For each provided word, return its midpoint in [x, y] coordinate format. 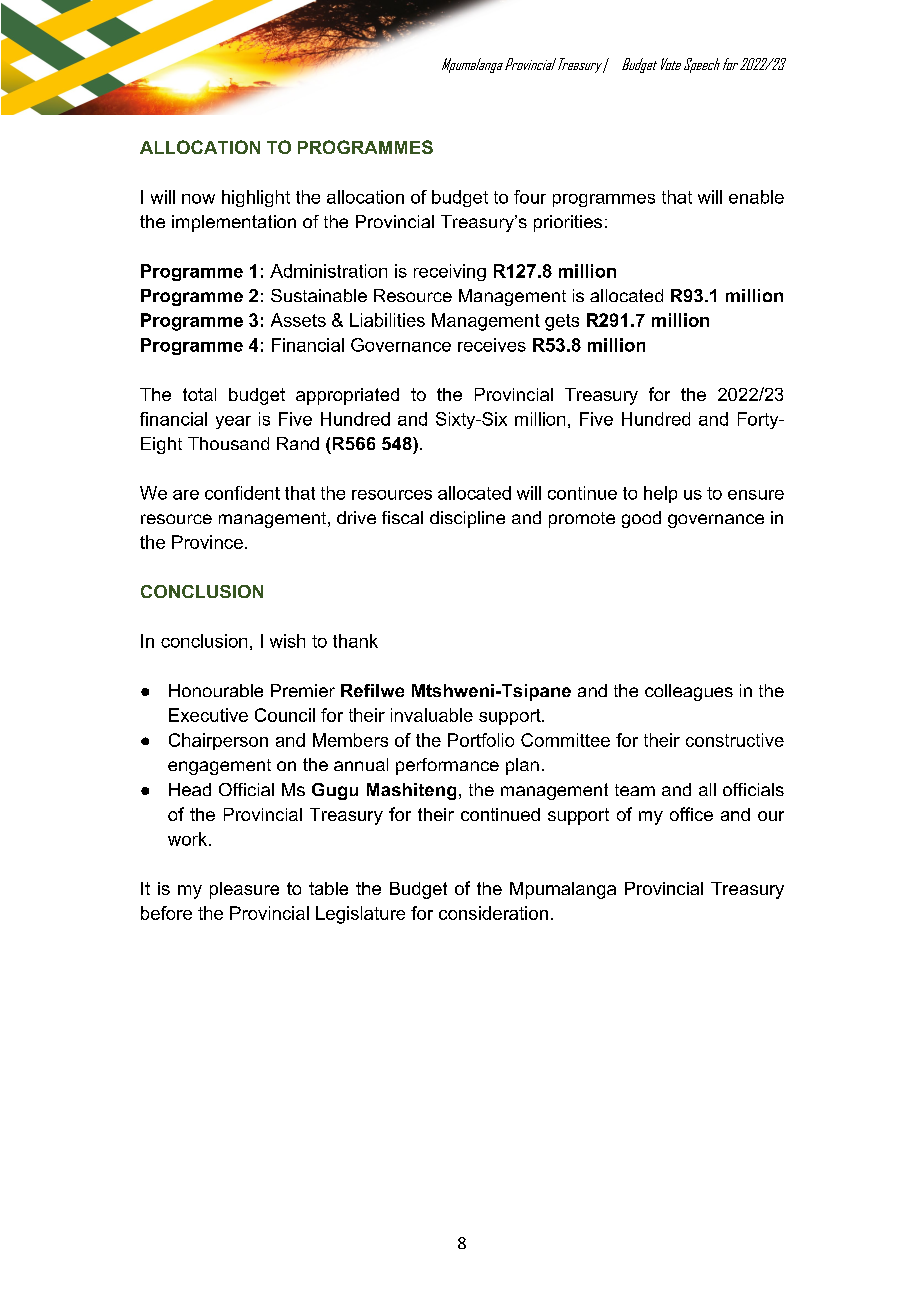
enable [756, 197]
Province [207, 542]
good [641, 519]
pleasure [244, 890]
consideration [493, 913]
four [530, 197]
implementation [234, 223]
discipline [467, 519]
